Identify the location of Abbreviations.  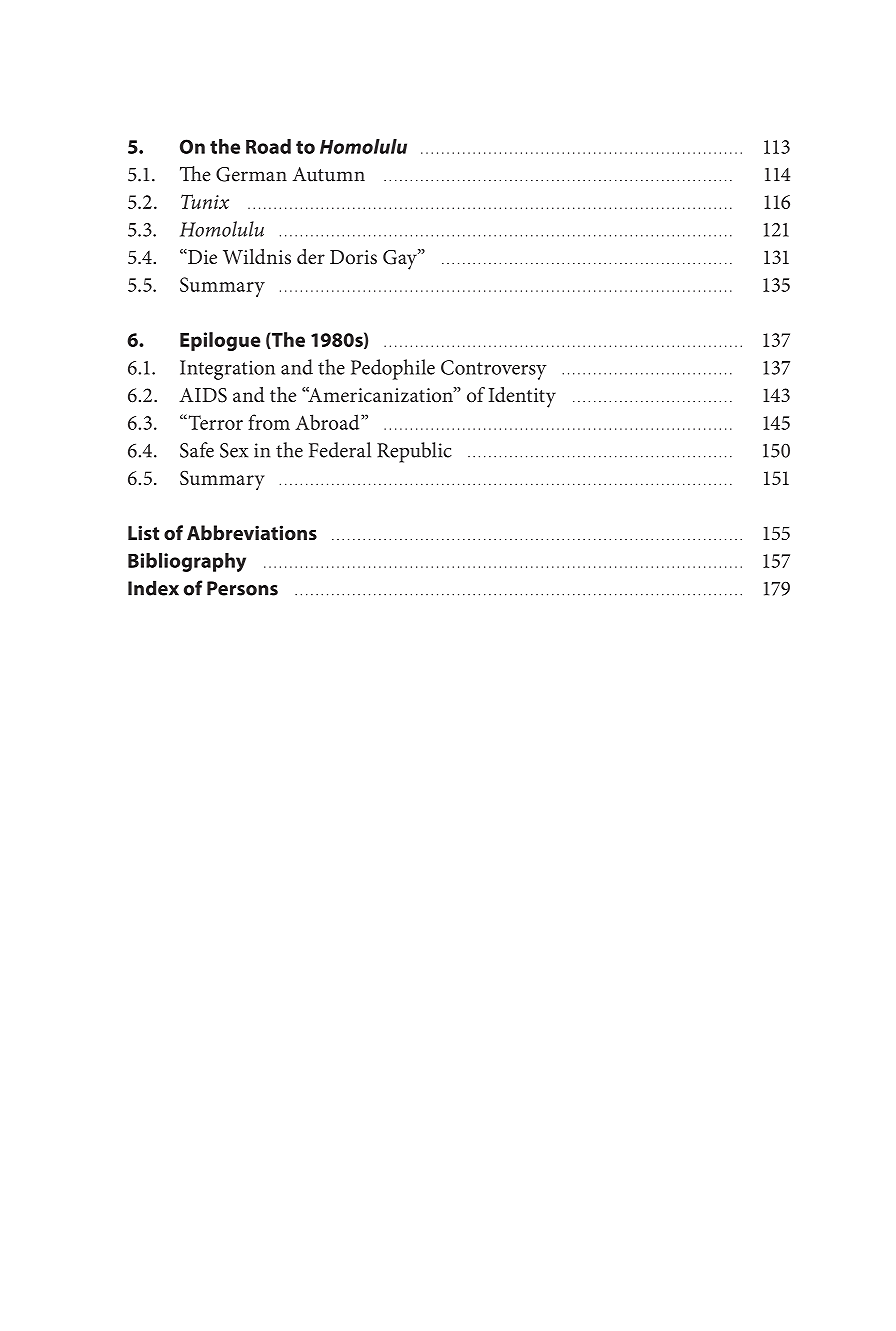
(252, 532).
